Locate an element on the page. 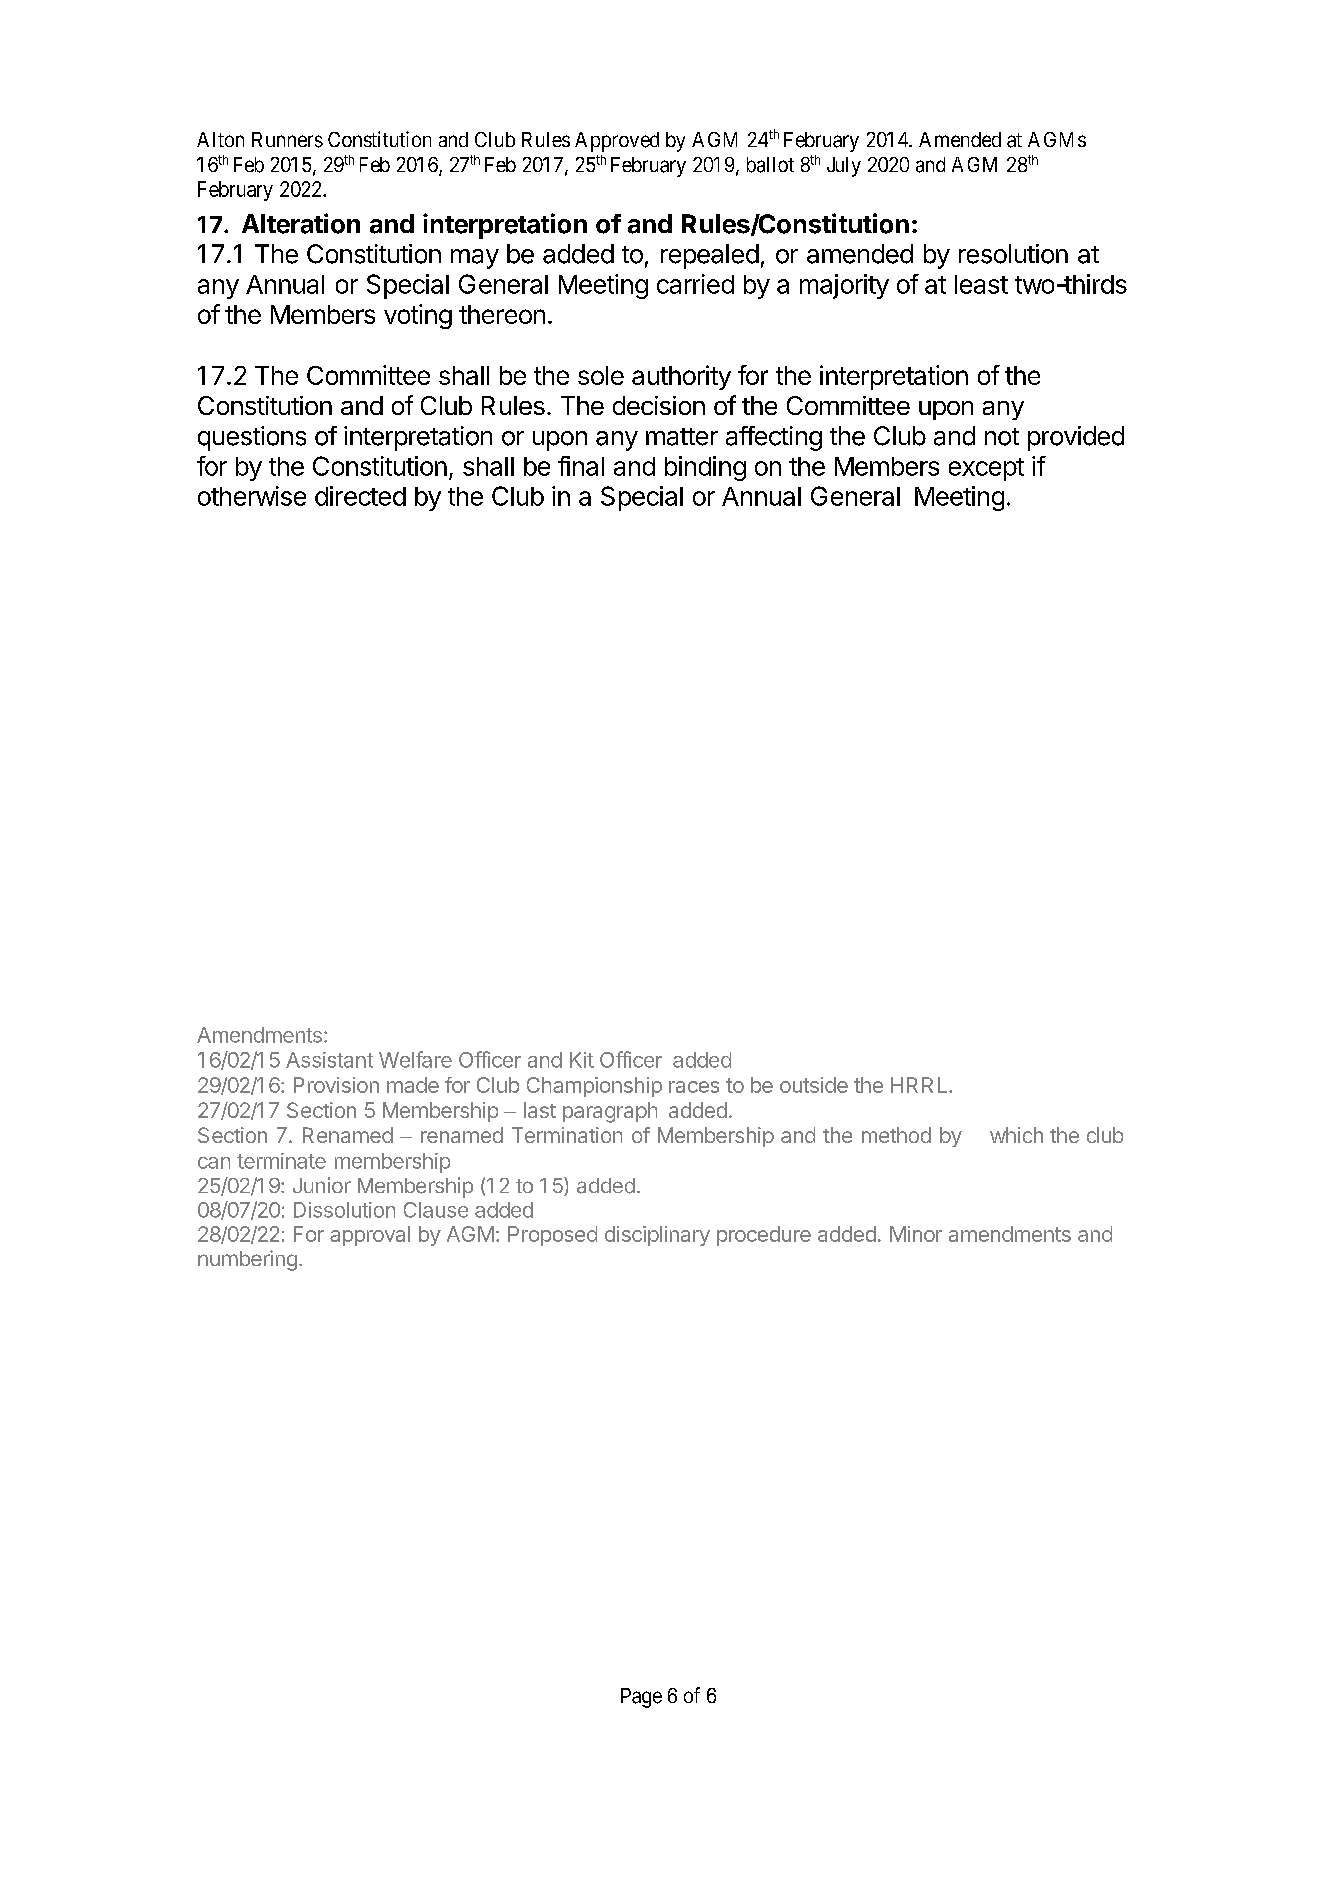 This image has height=1891, width=1338. Approved is located at coordinates (617, 142).
